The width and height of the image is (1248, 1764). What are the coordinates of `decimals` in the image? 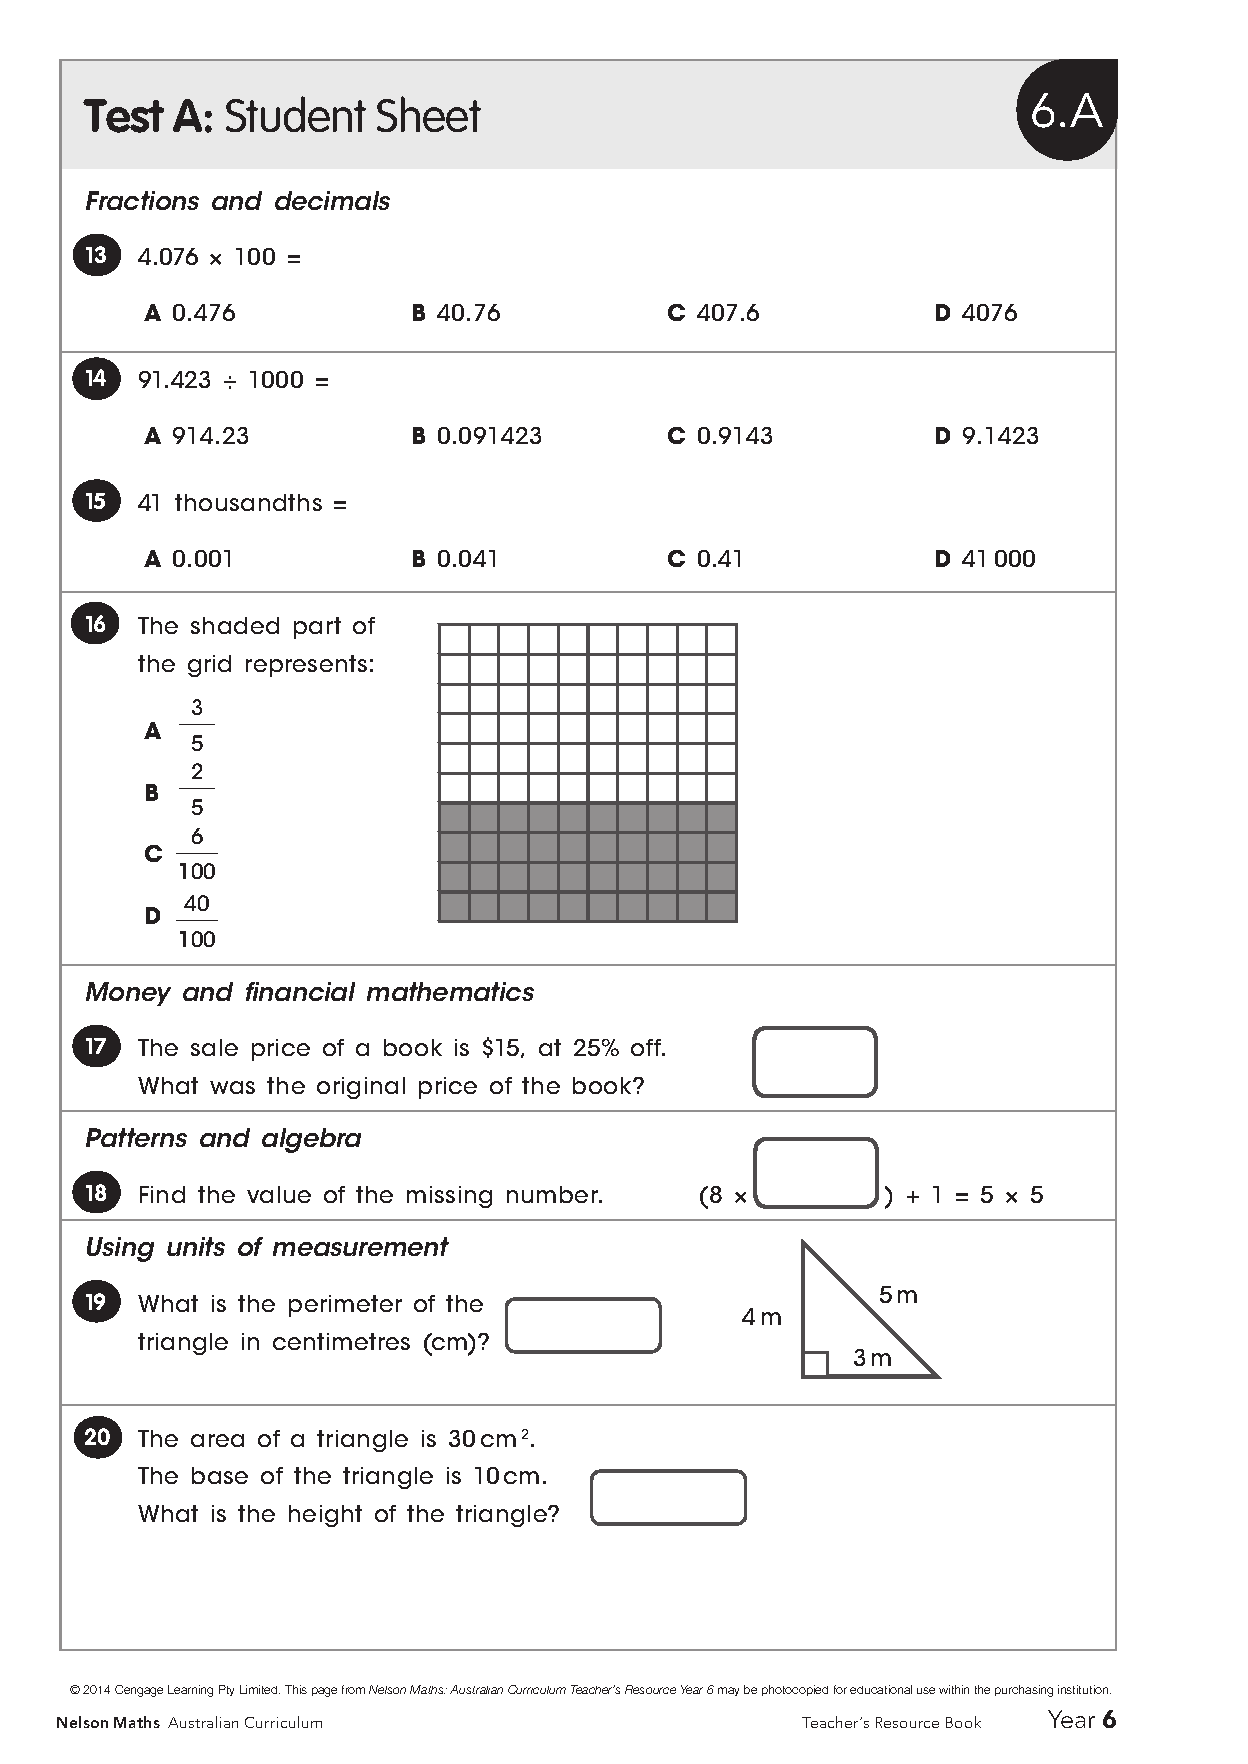 It's located at (332, 200).
